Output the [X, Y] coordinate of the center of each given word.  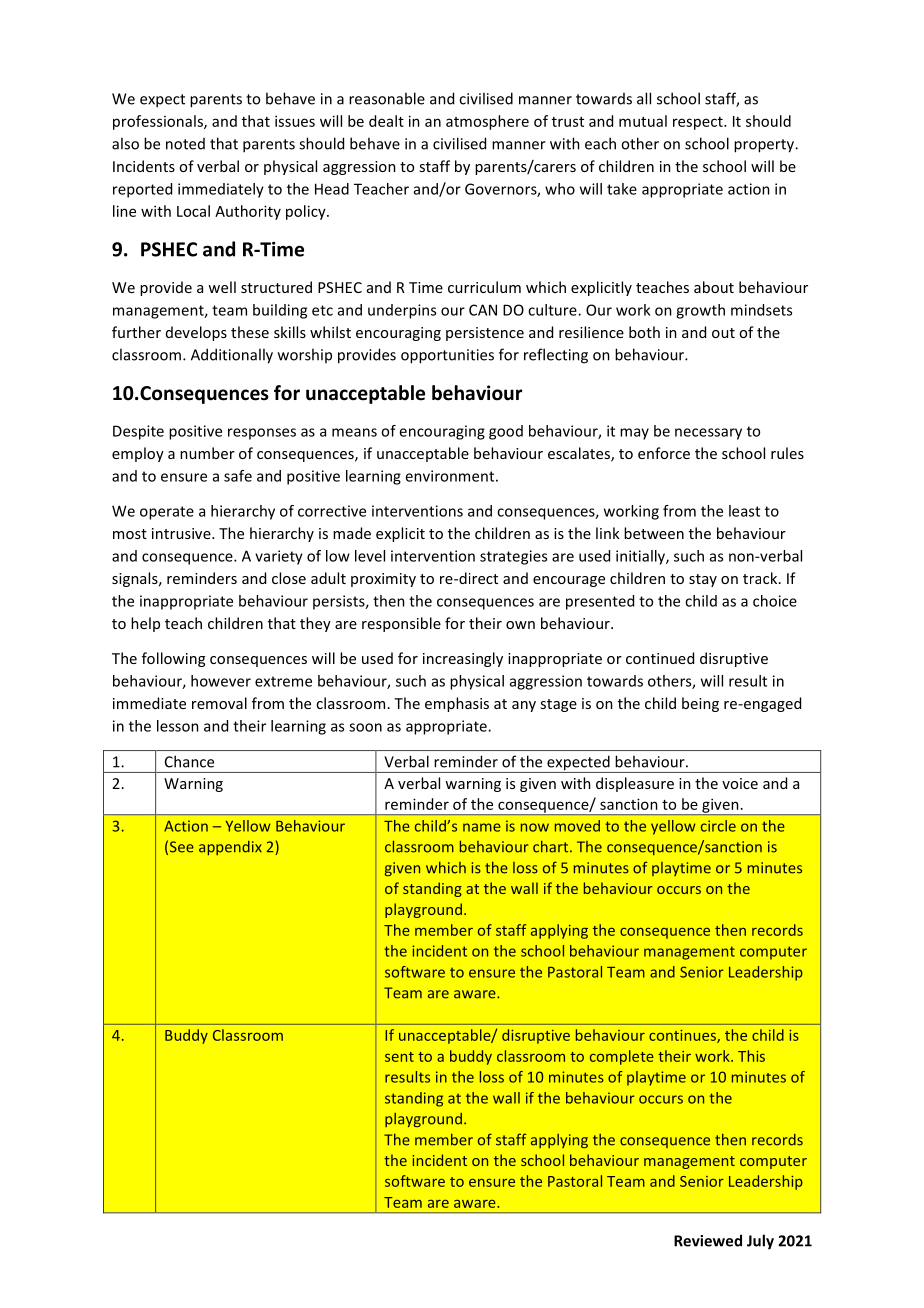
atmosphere [487, 122]
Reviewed [708, 1240]
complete [622, 1057]
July [760, 1242]
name [482, 827]
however [221, 681]
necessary [708, 434]
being [700, 704]
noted [185, 144]
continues [683, 1036]
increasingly [463, 659]
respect [699, 123]
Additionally [232, 356]
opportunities [447, 356]
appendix [230, 848]
